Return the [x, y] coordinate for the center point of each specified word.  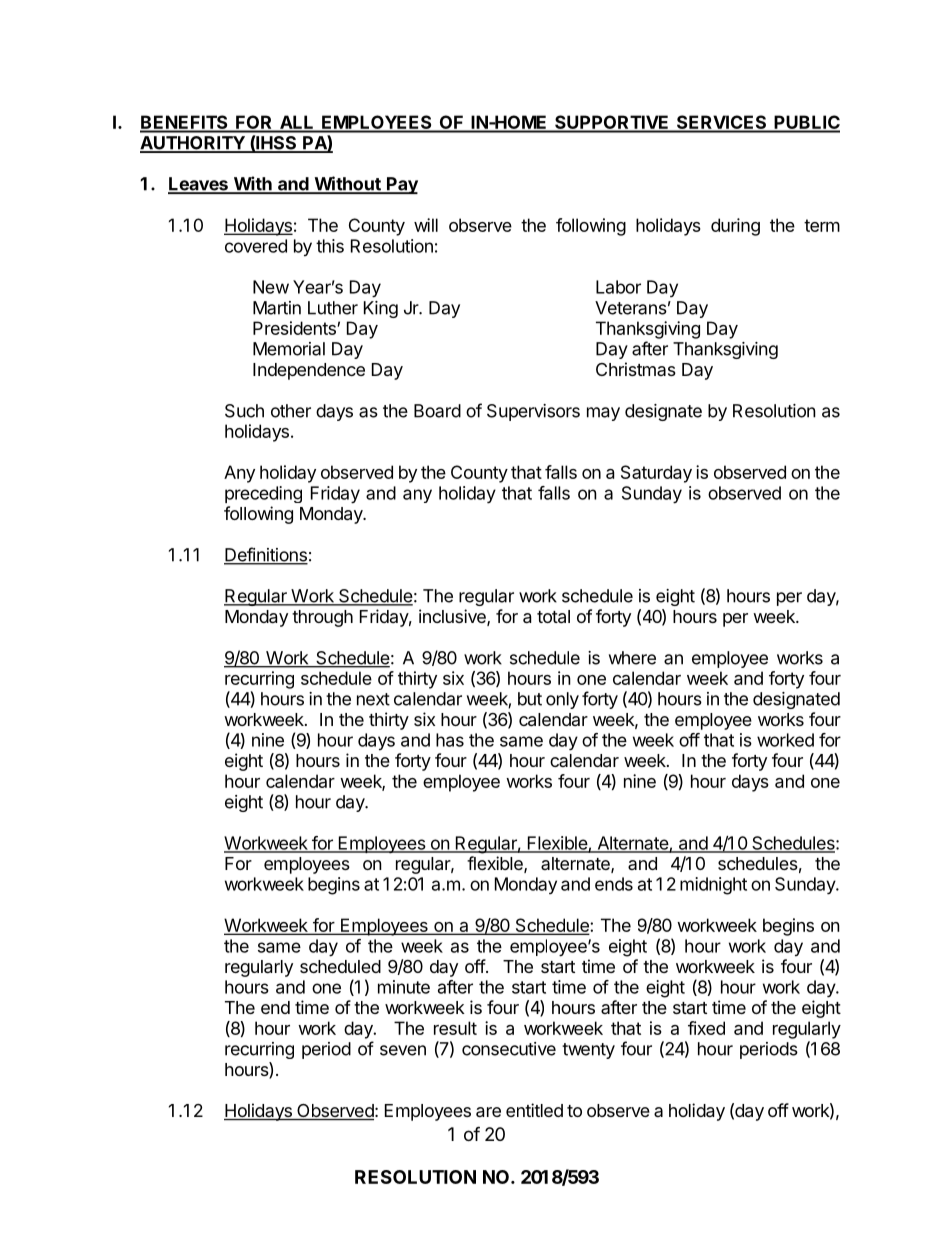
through [322, 618]
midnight [713, 886]
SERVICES [722, 123]
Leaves [199, 185]
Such [244, 411]
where [632, 658]
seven [403, 1050]
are [488, 1112]
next [373, 699]
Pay [401, 185]
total [553, 617]
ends [614, 884]
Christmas [636, 369]
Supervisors [533, 412]
